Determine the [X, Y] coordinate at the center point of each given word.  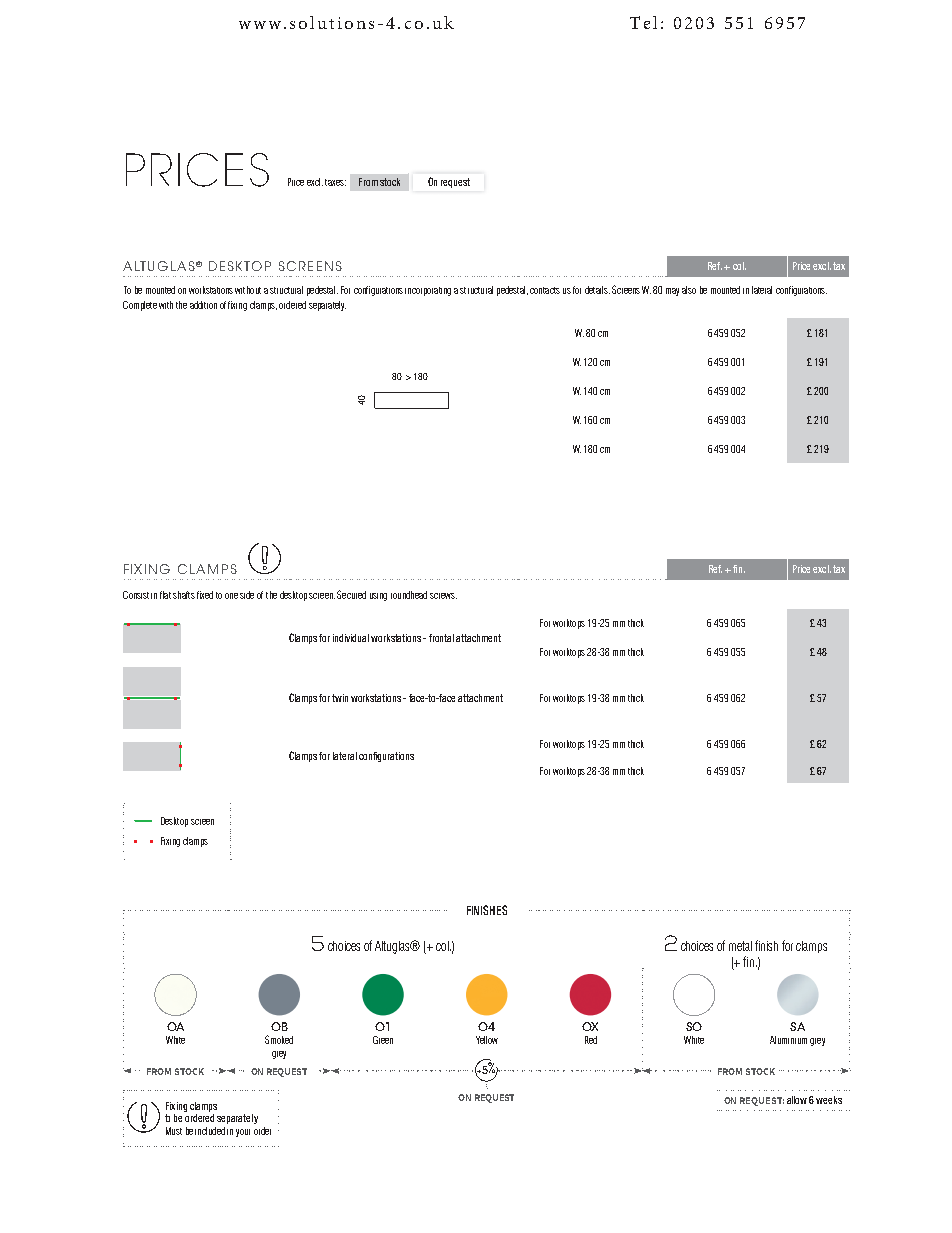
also [689, 290]
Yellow [487, 1040]
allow [797, 1100]
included [210, 1131]
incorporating [428, 291]
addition [203, 305]
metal [740, 946]
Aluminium [788, 1040]
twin [340, 698]
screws [443, 596]
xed [206, 595]
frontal [441, 638]
